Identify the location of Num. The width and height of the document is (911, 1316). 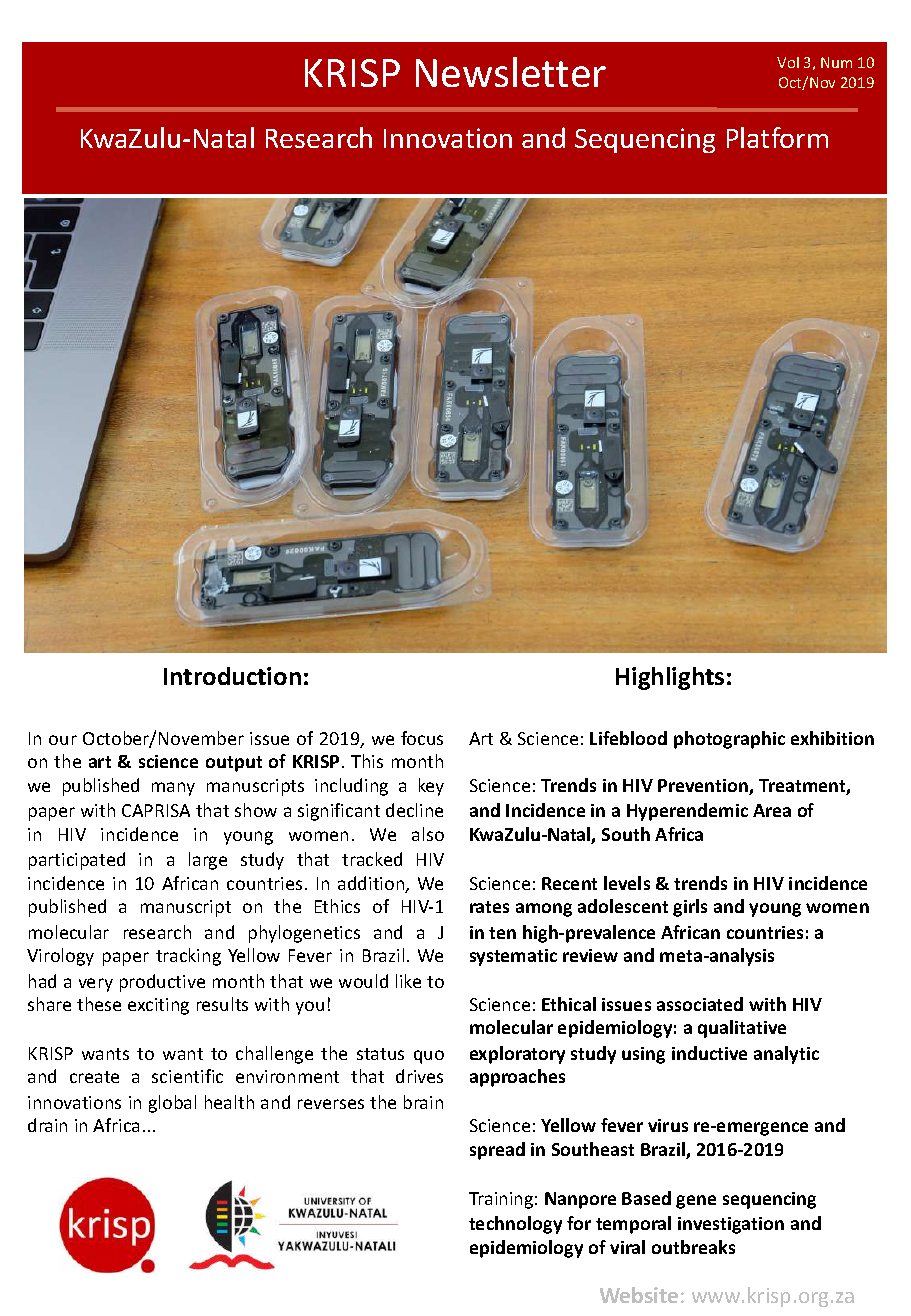
(836, 62).
